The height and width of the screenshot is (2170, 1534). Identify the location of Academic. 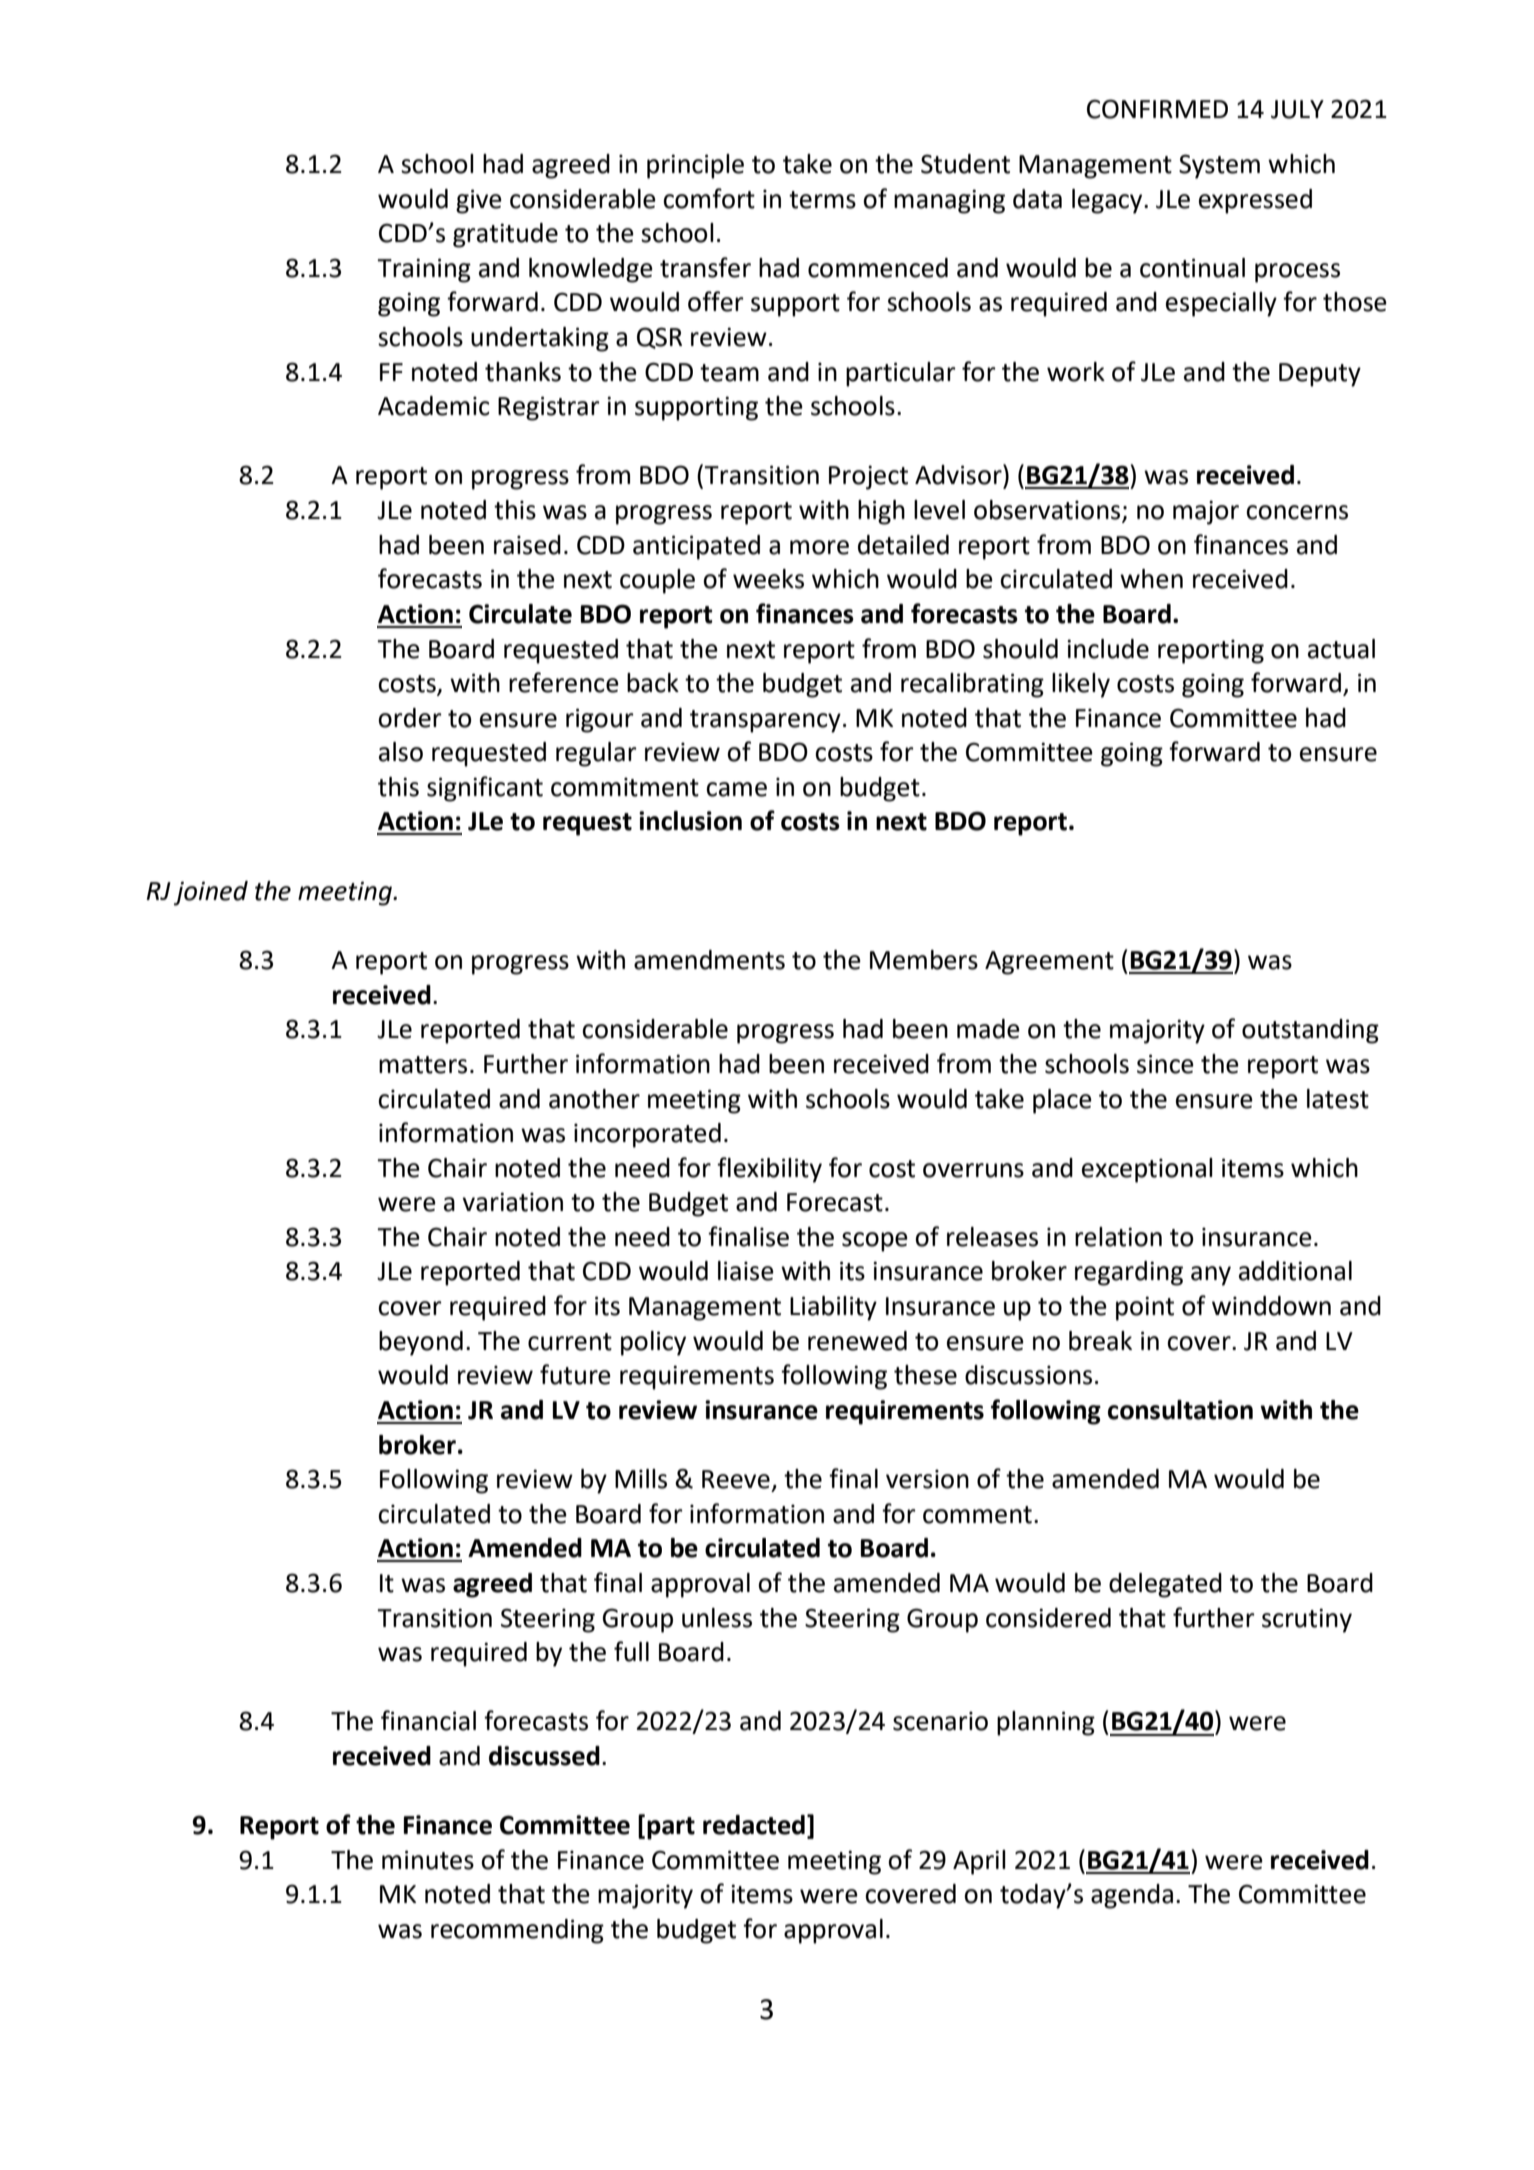
(434, 406).
